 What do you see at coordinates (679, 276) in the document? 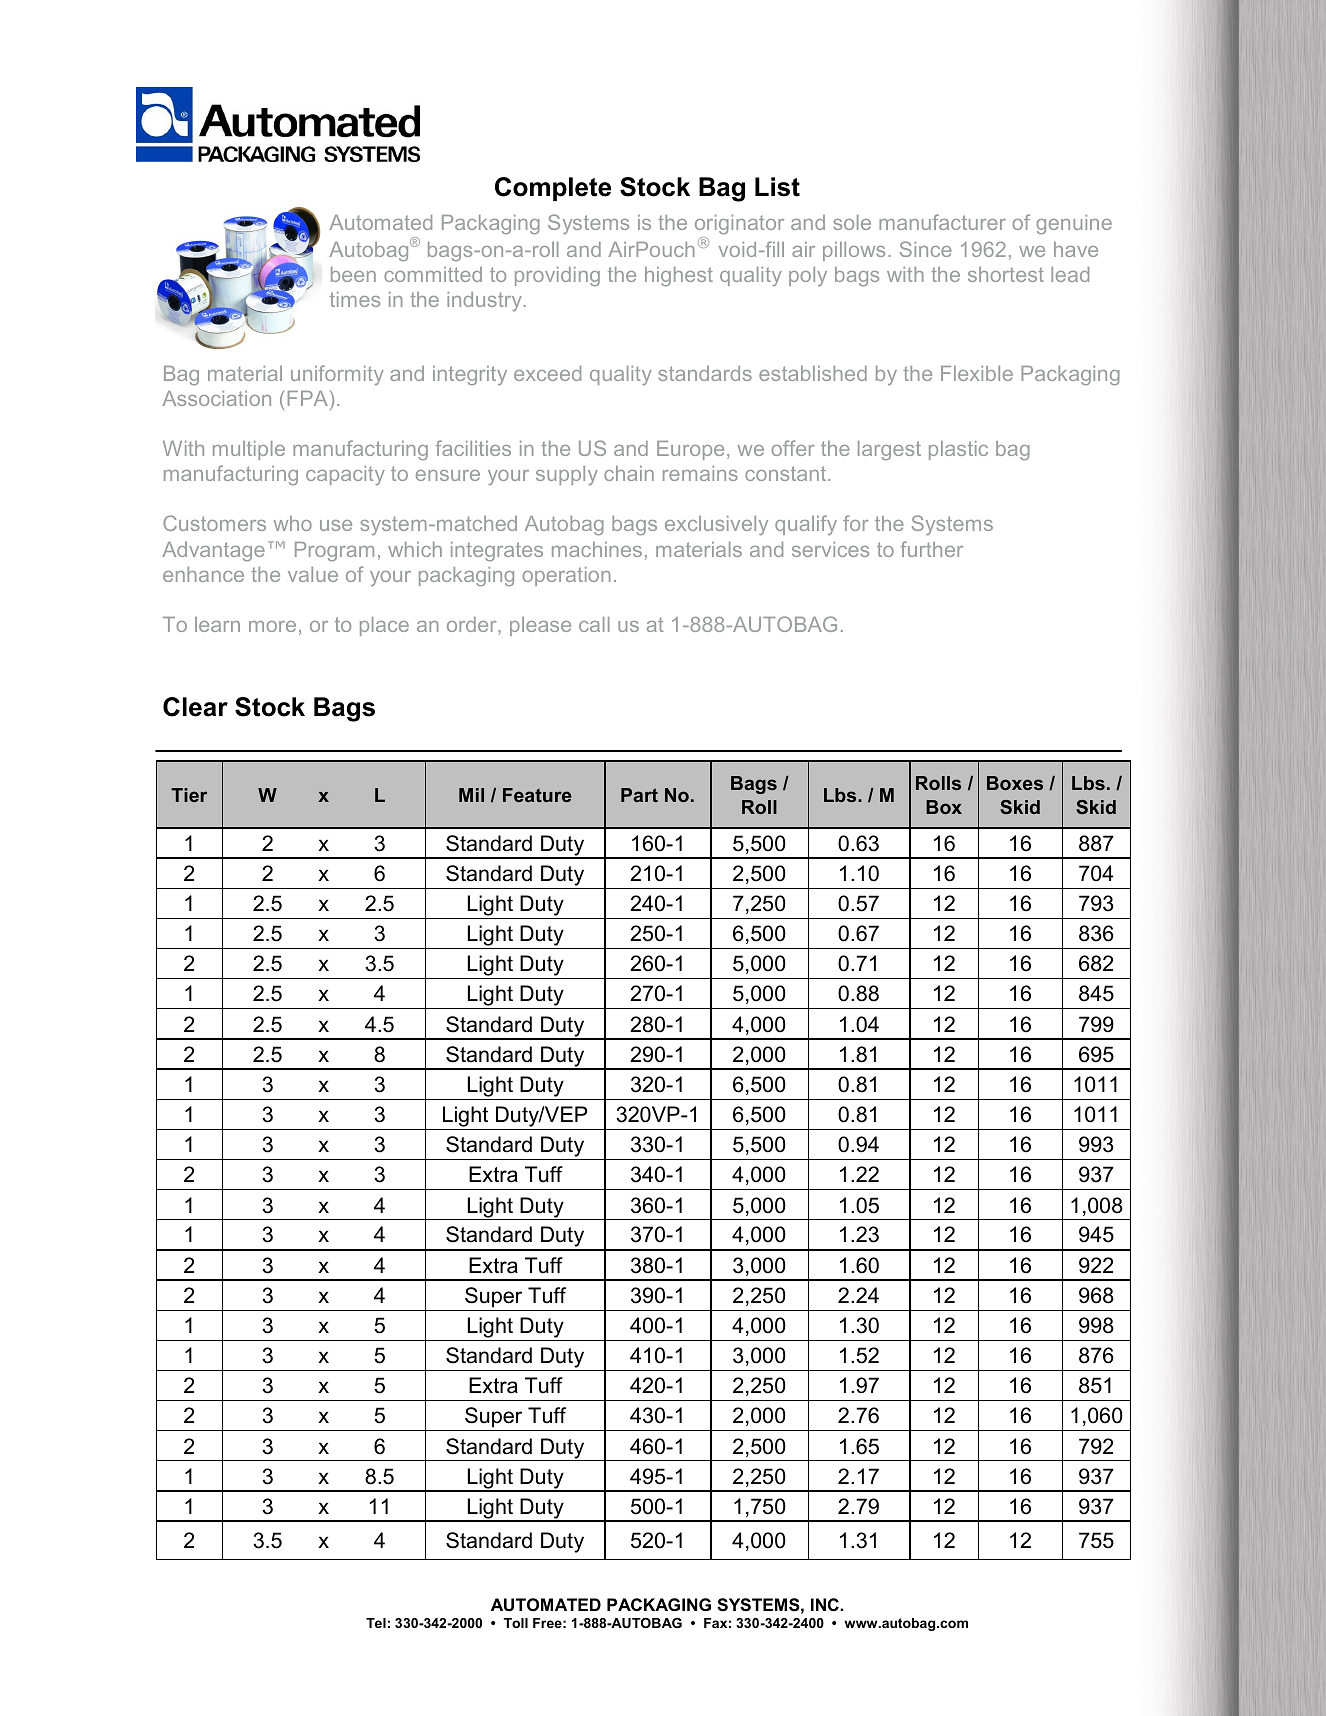
I see `highest` at bounding box center [679, 276].
